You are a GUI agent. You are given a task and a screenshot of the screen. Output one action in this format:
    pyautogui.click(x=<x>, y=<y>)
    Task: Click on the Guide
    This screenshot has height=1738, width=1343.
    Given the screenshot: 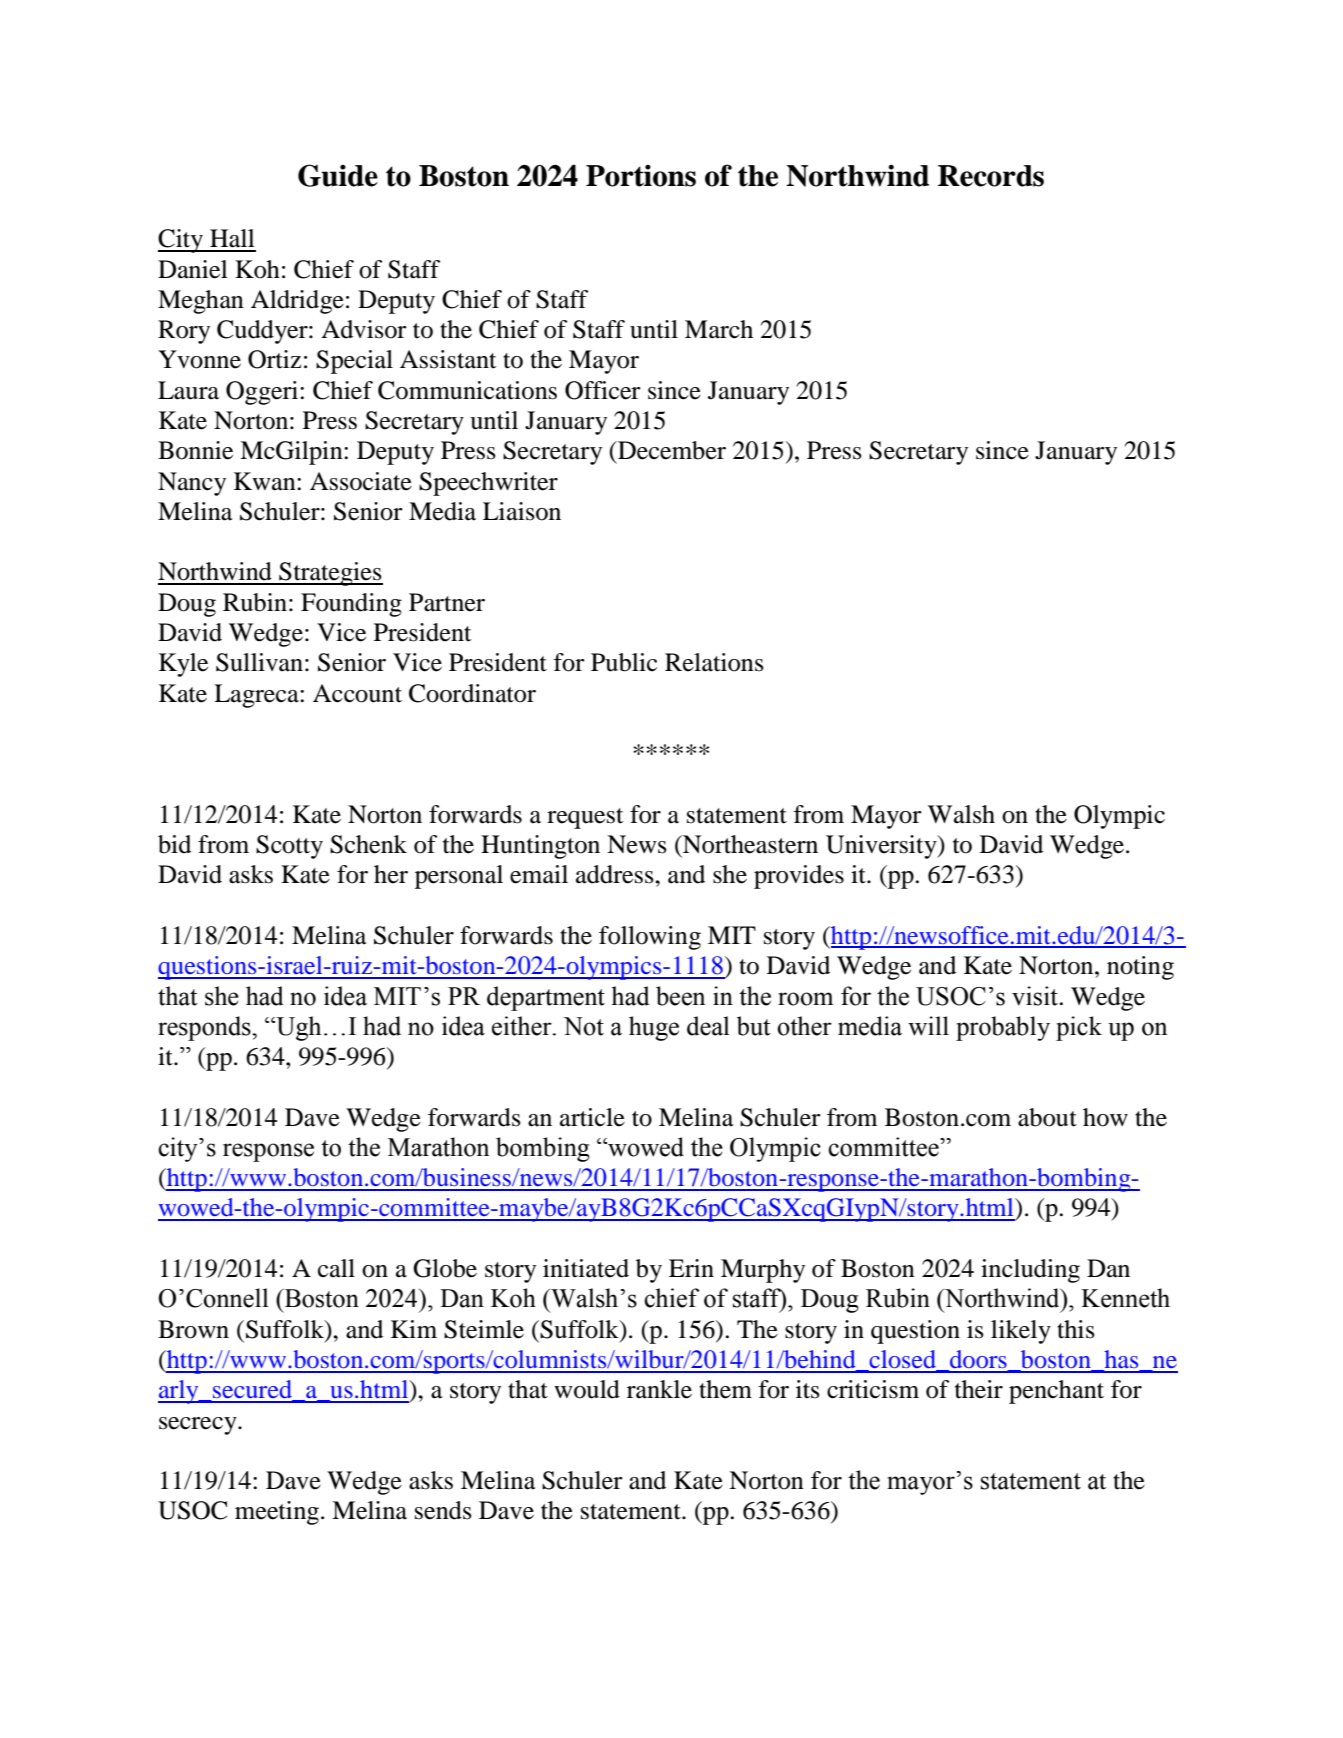 What is the action you would take?
    pyautogui.click(x=338, y=175)
